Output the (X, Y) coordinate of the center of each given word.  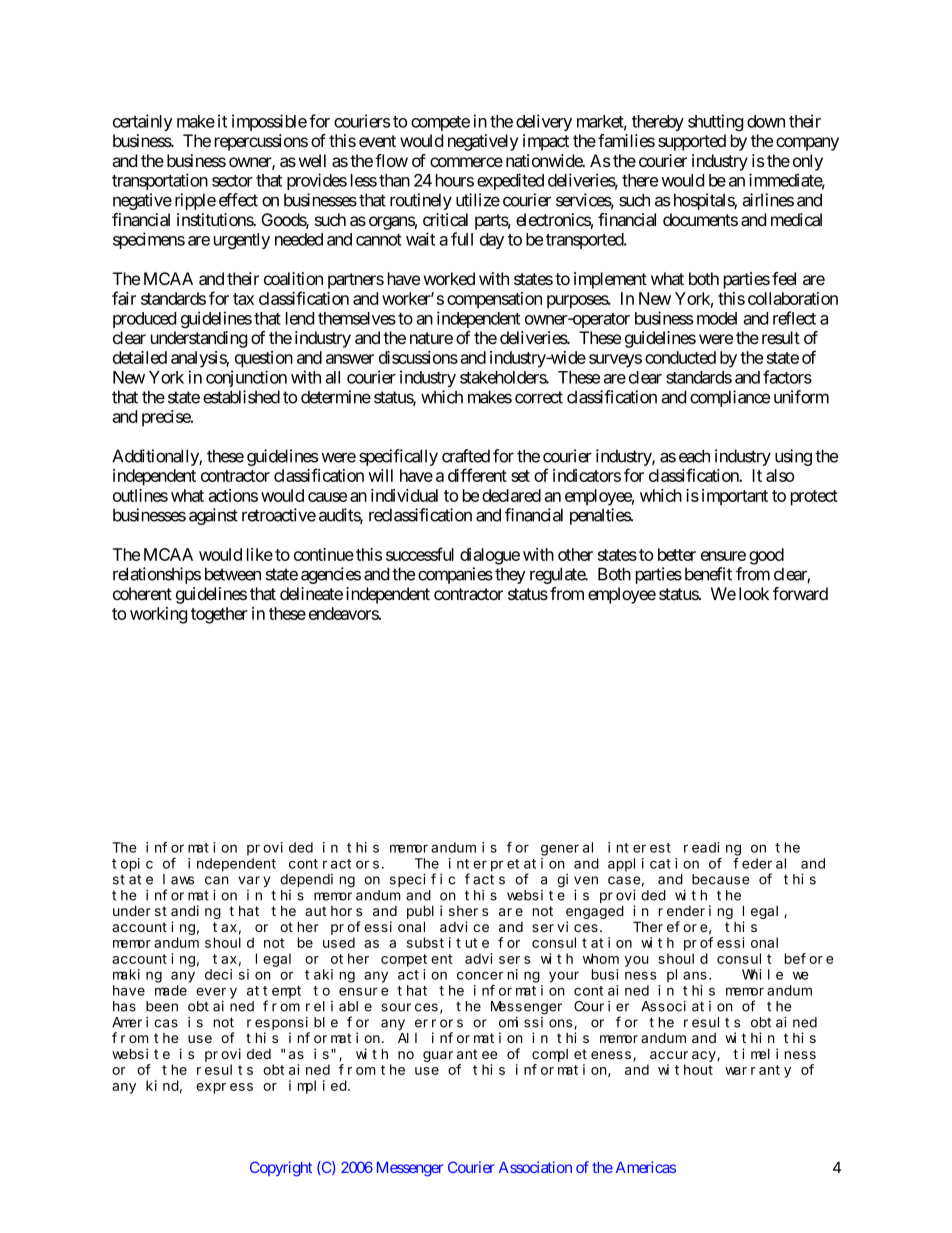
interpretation (507, 865)
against (213, 516)
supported (692, 142)
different (477, 475)
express (224, 1088)
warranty (758, 1071)
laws (178, 879)
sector (232, 181)
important (735, 497)
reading (712, 849)
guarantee (460, 1055)
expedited (510, 181)
